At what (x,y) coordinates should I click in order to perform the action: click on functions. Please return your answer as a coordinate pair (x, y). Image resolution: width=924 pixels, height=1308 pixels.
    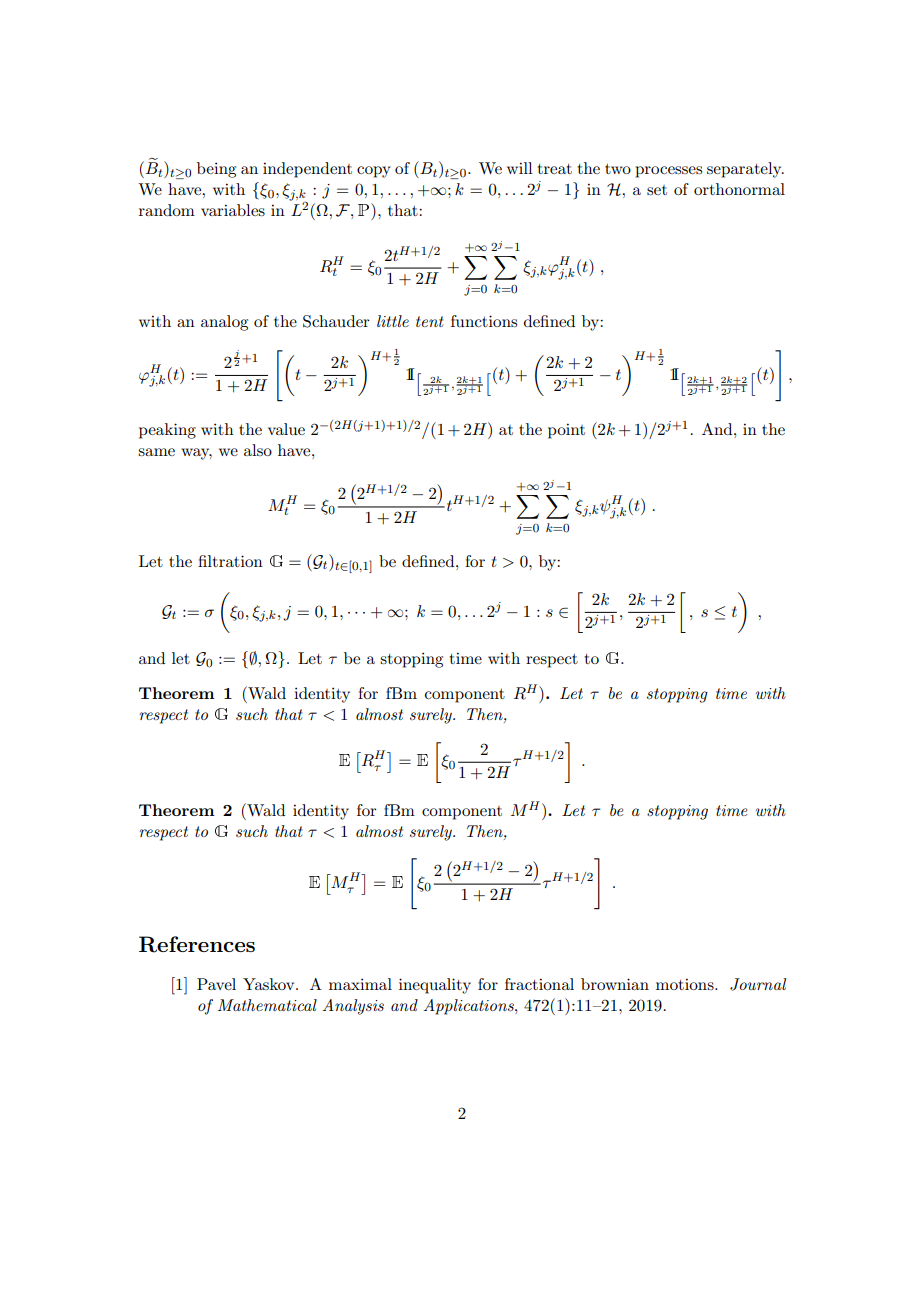
    Looking at the image, I should click on (484, 321).
